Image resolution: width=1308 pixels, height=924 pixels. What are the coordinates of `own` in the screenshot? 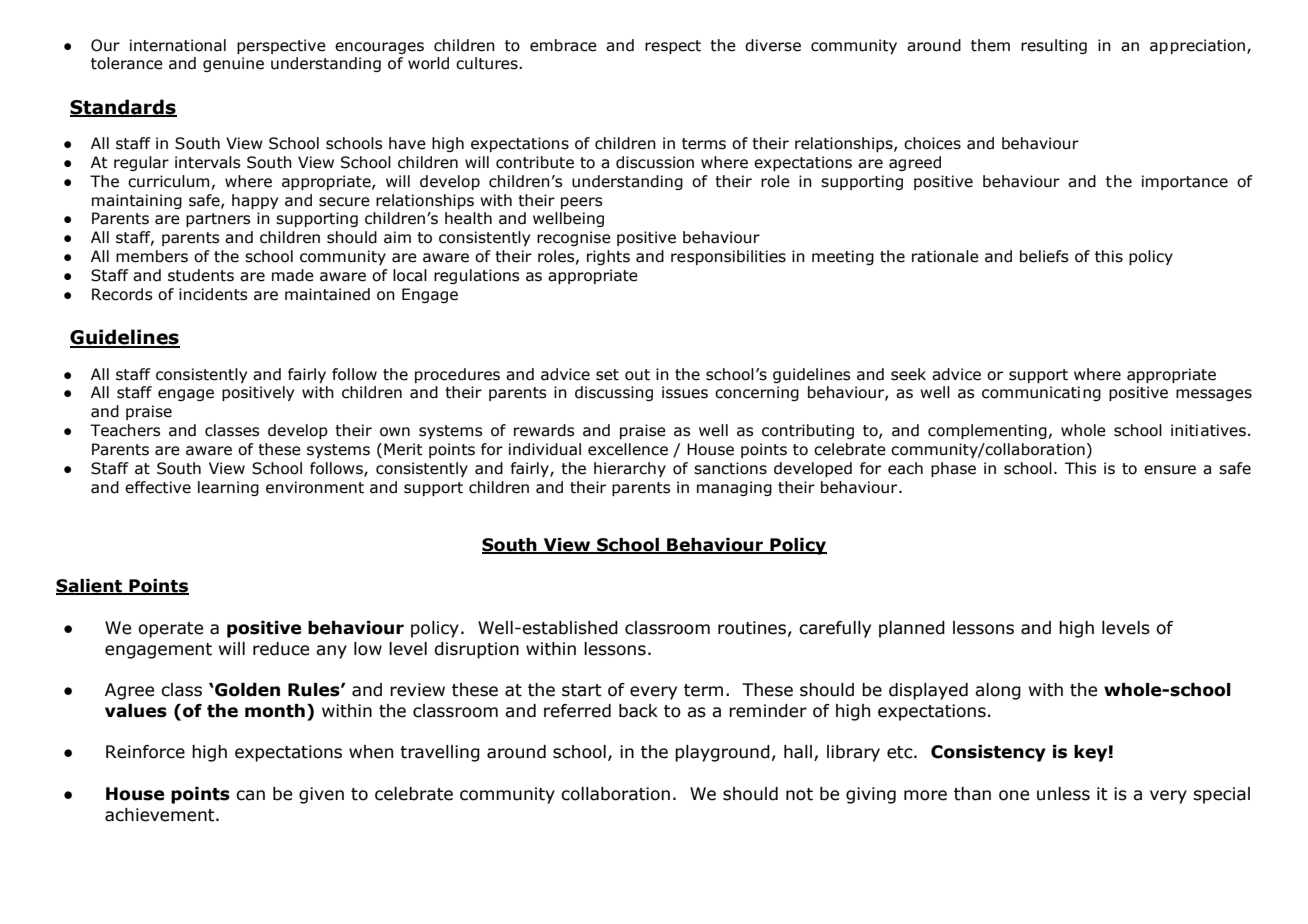 It's located at (395, 432).
